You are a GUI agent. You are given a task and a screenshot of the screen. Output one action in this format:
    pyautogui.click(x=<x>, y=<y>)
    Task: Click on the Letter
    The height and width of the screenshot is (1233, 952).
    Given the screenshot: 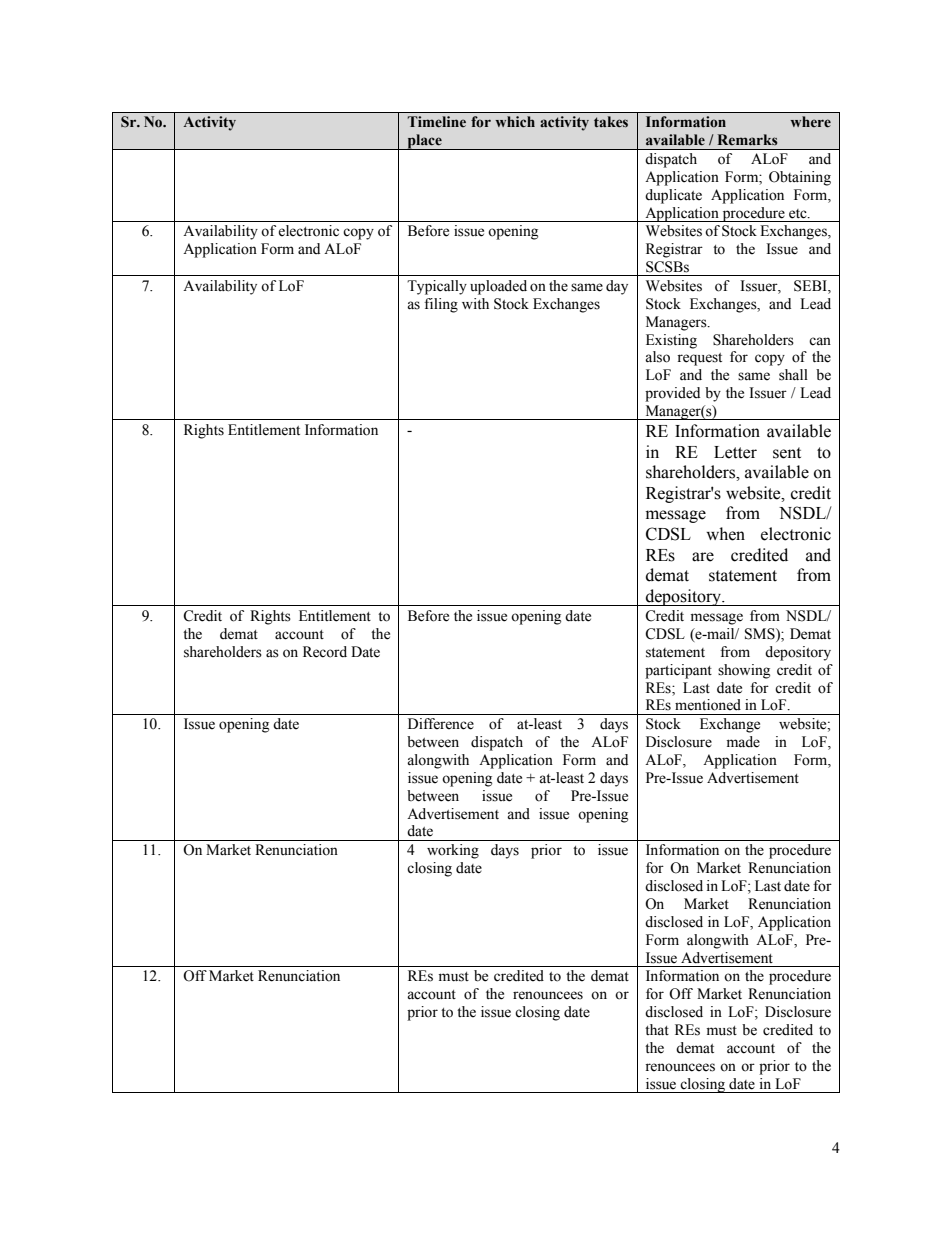 What is the action you would take?
    pyautogui.click(x=735, y=452)
